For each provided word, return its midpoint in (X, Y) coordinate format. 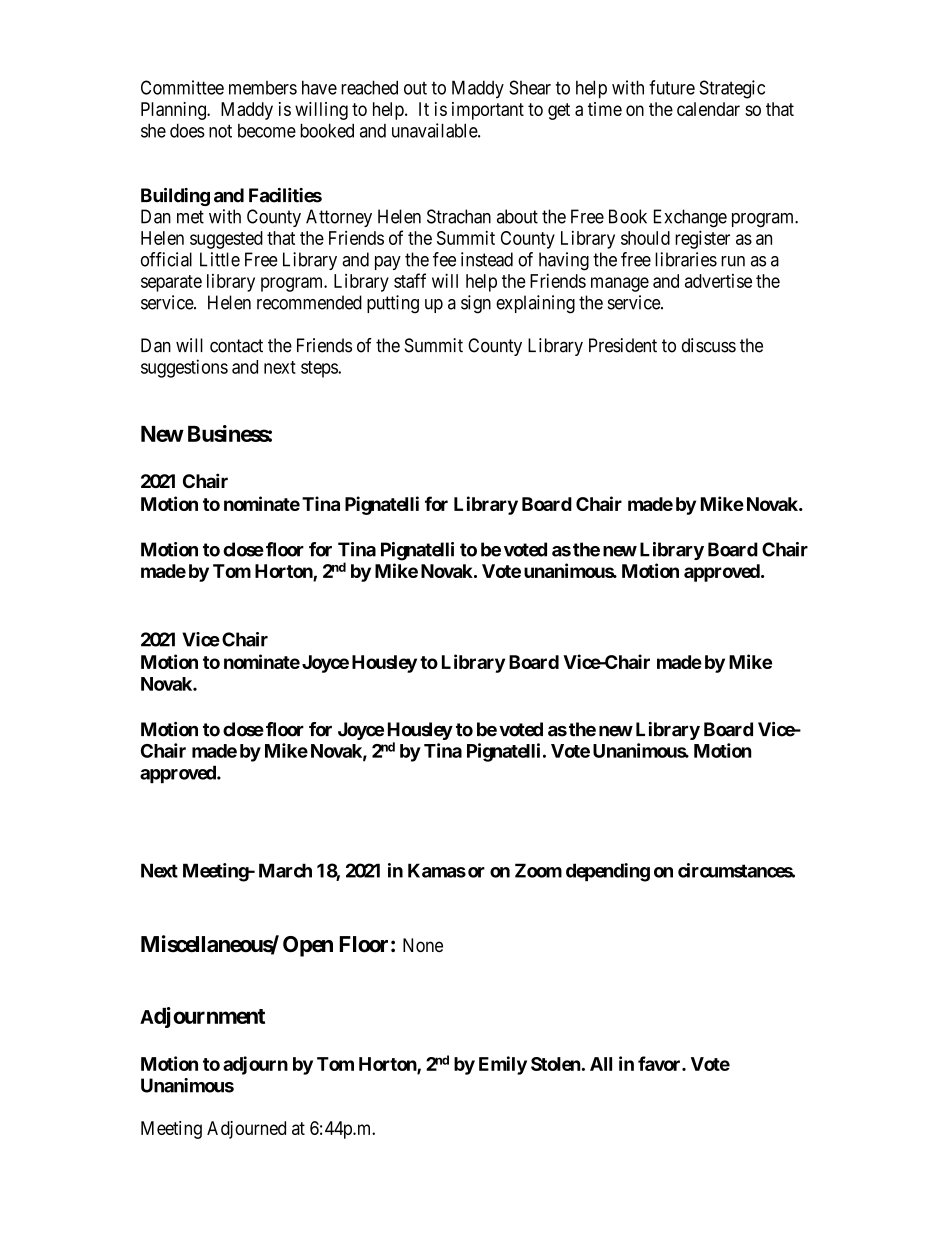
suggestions (184, 368)
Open (308, 946)
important (488, 111)
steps (320, 369)
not (220, 131)
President (623, 345)
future (672, 87)
